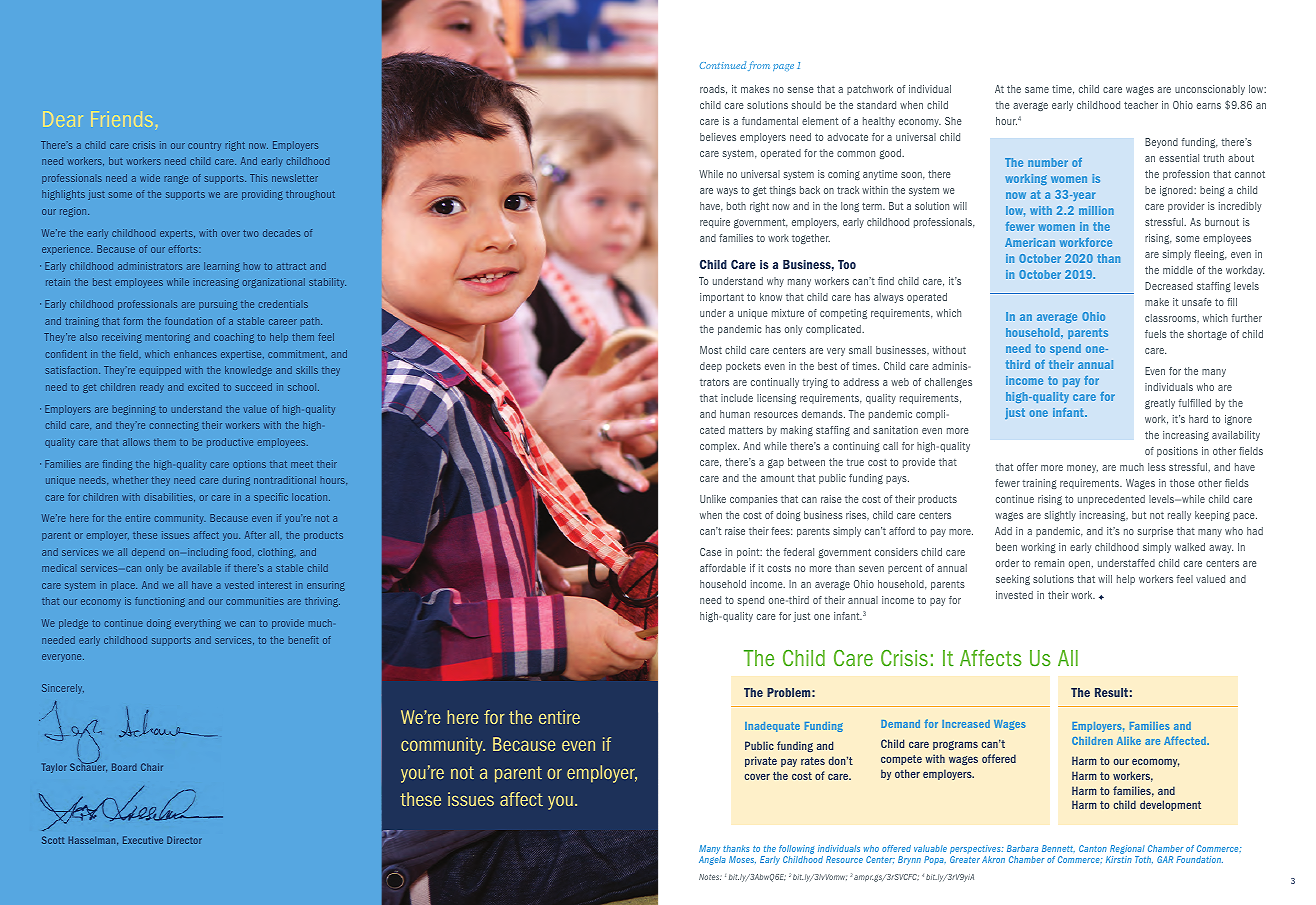 The height and width of the image is (905, 1316). What do you see at coordinates (236, 481) in the image?
I see `during` at bounding box center [236, 481].
